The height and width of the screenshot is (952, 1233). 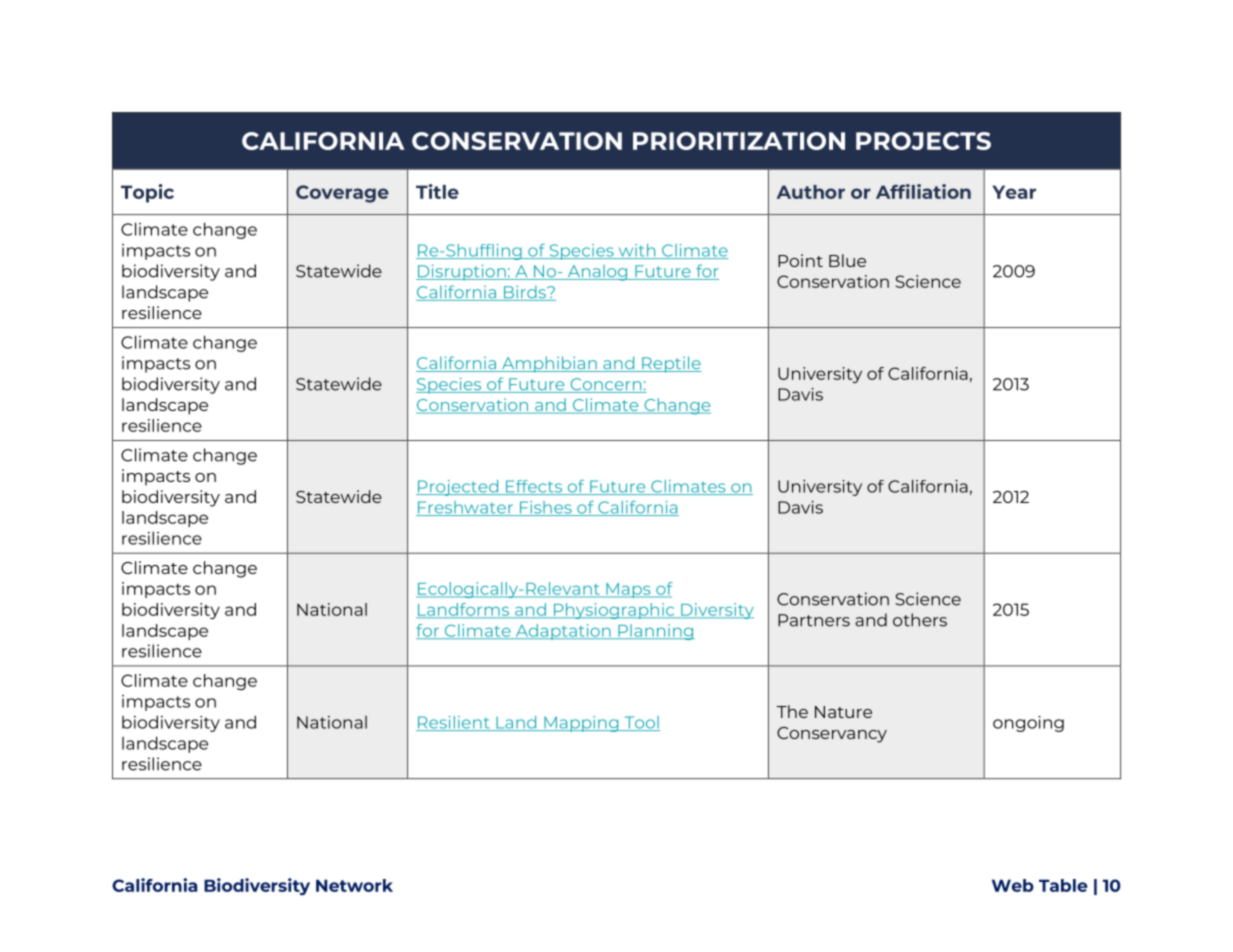 What do you see at coordinates (534, 487) in the screenshot?
I see `Effects` at bounding box center [534, 487].
